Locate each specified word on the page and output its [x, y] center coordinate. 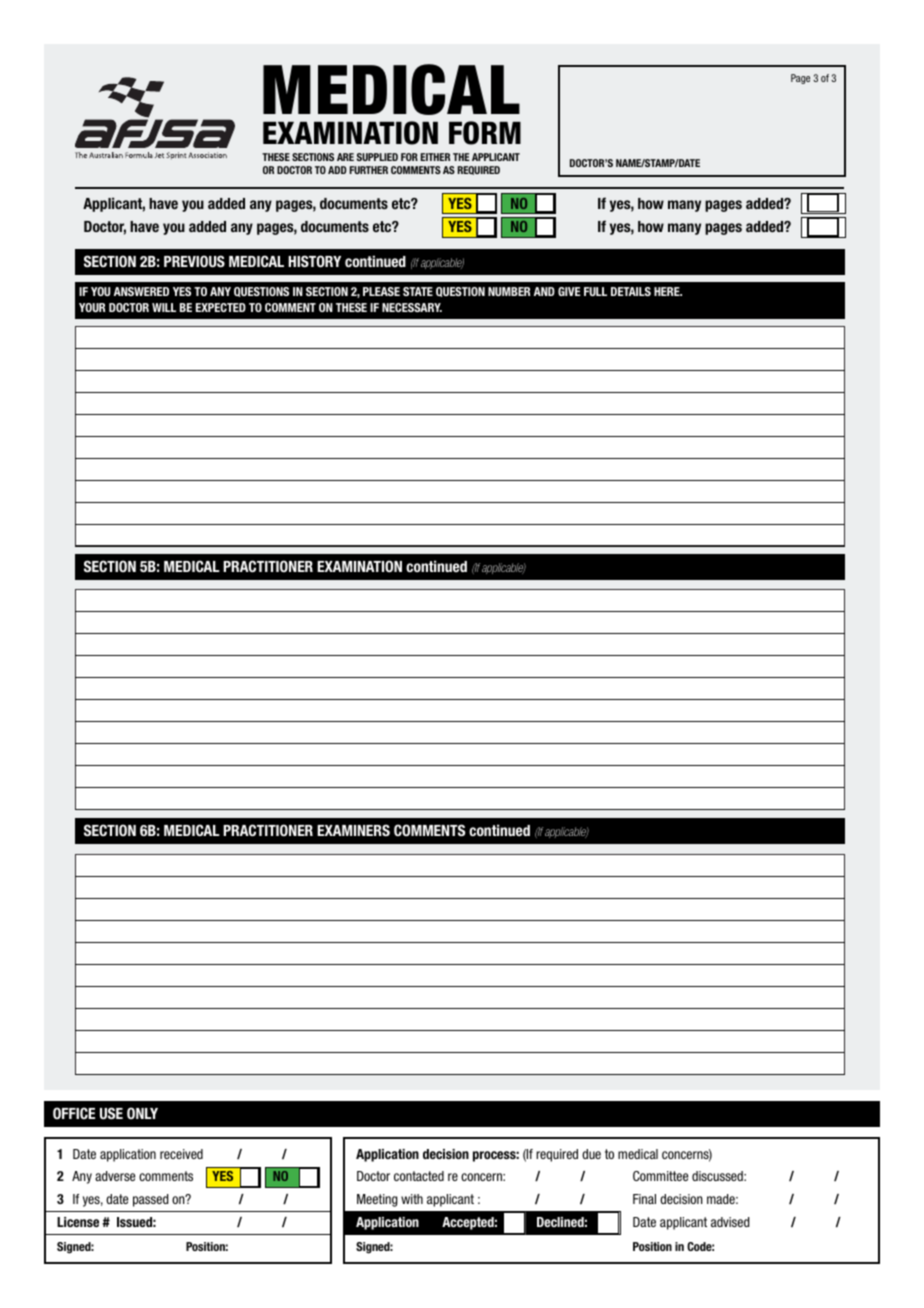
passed [151, 1200]
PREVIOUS [194, 261]
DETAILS [631, 291]
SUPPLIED [377, 157]
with [412, 1199]
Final [644, 1199]
